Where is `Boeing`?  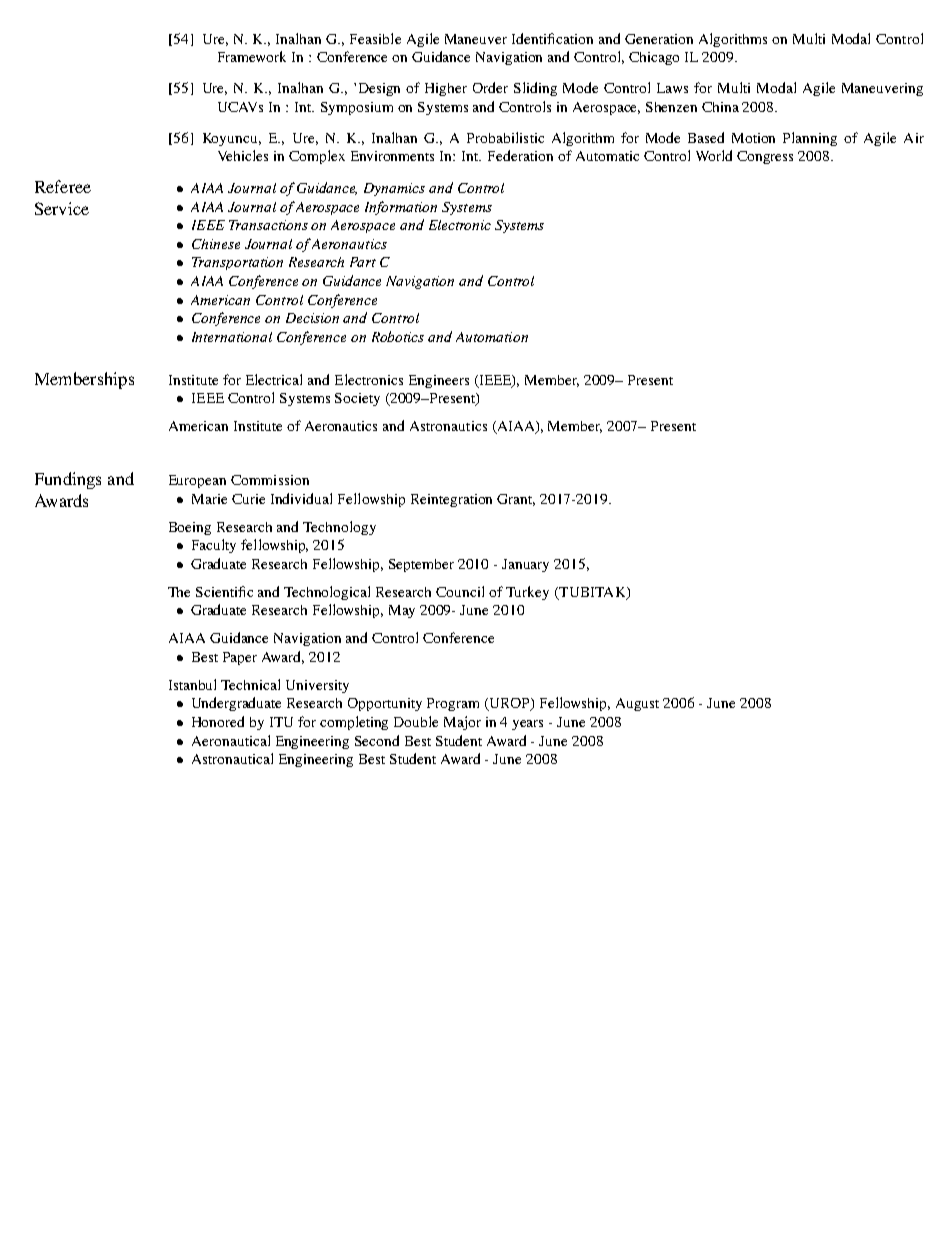
Boeing is located at coordinates (190, 528).
